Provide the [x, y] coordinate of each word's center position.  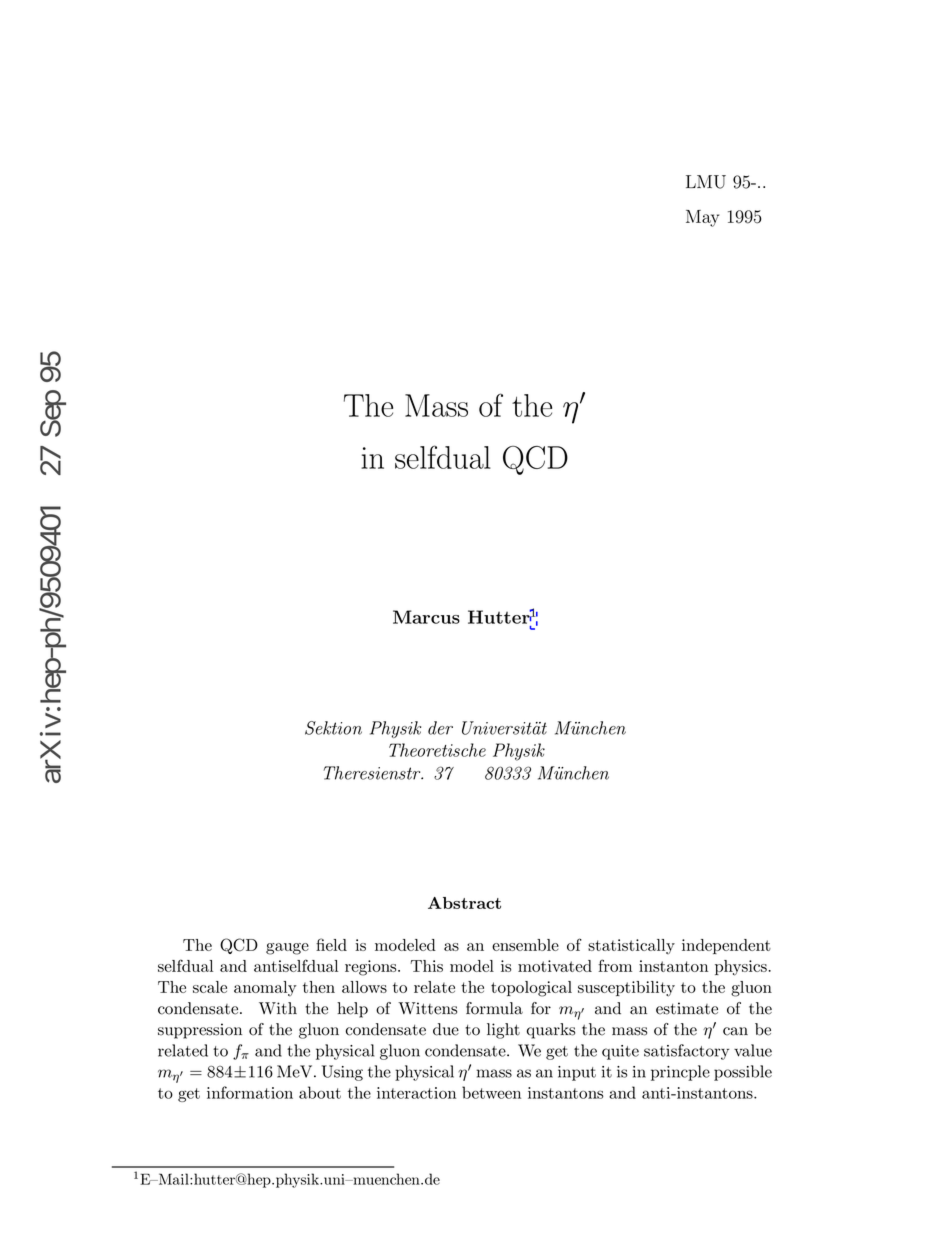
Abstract [464, 903]
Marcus [426, 617]
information [250, 1092]
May [702, 218]
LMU [706, 182]
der [440, 728]
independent [726, 946]
